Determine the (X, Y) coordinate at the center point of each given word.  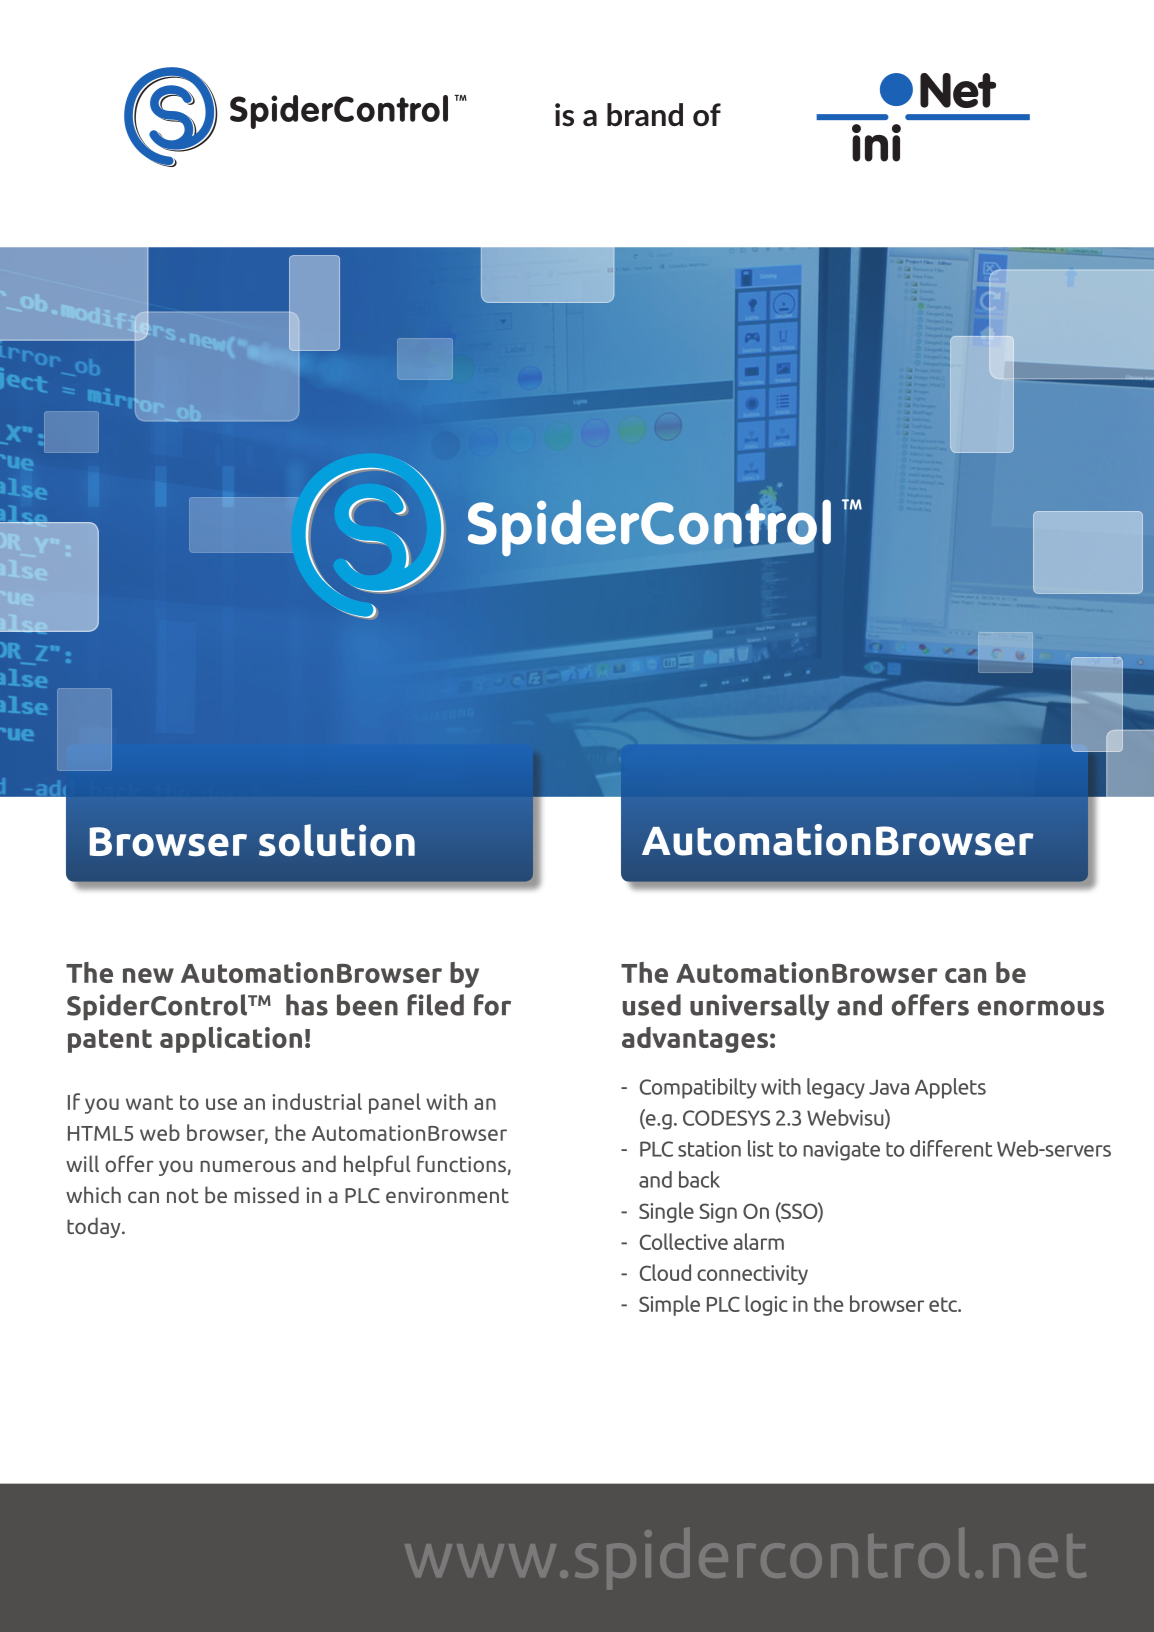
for (492, 1005)
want (149, 1102)
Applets (950, 1088)
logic (766, 1305)
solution (337, 840)
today (95, 1227)
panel (395, 1103)
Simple (669, 1305)
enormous (1041, 1008)
